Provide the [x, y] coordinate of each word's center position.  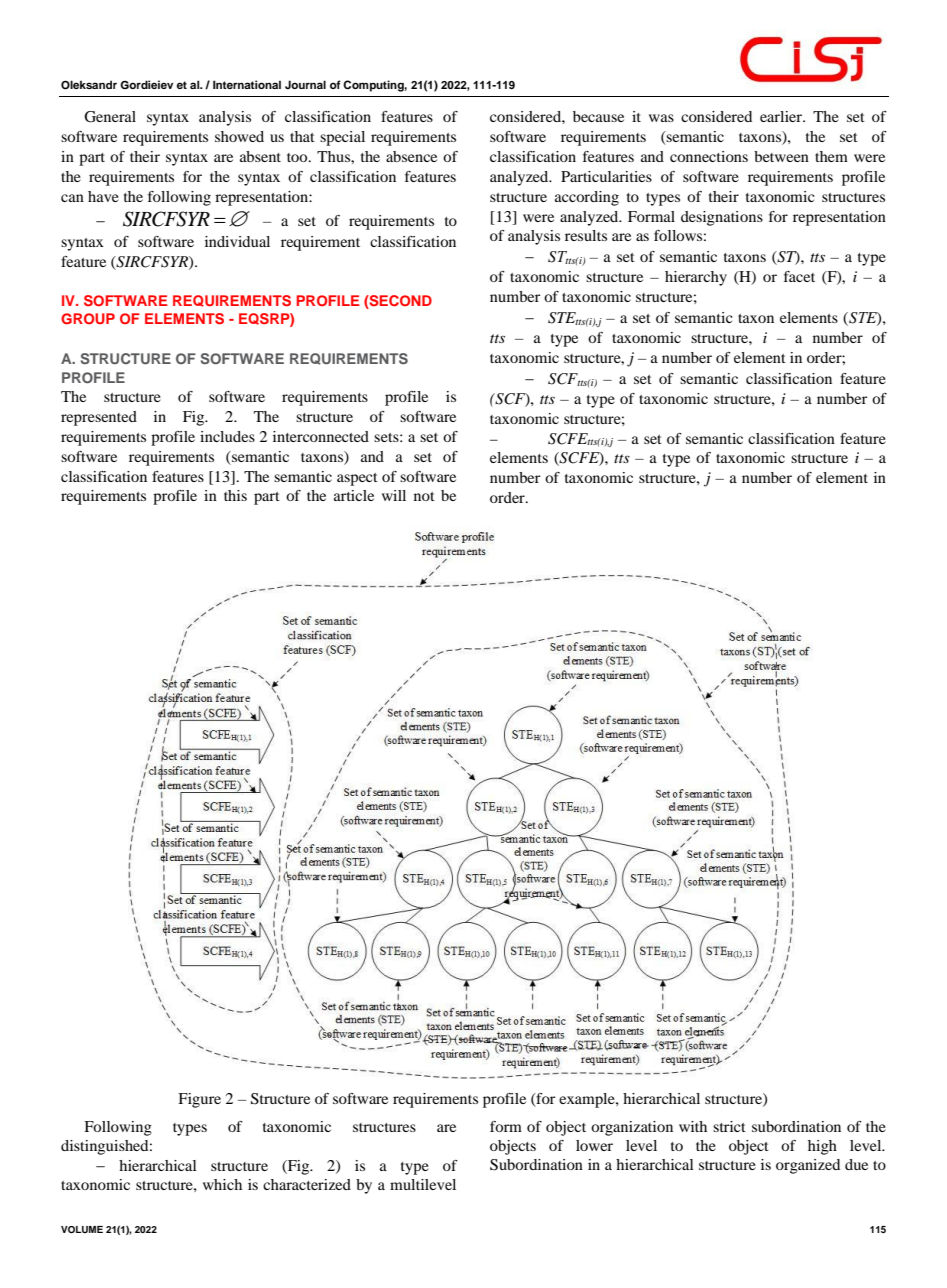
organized [808, 1166]
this [235, 495]
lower [594, 1145]
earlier [782, 116]
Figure [199, 1100]
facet [799, 276]
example [588, 1100]
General [110, 117]
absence [411, 156]
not [424, 496]
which [222, 1184]
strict [729, 1126]
